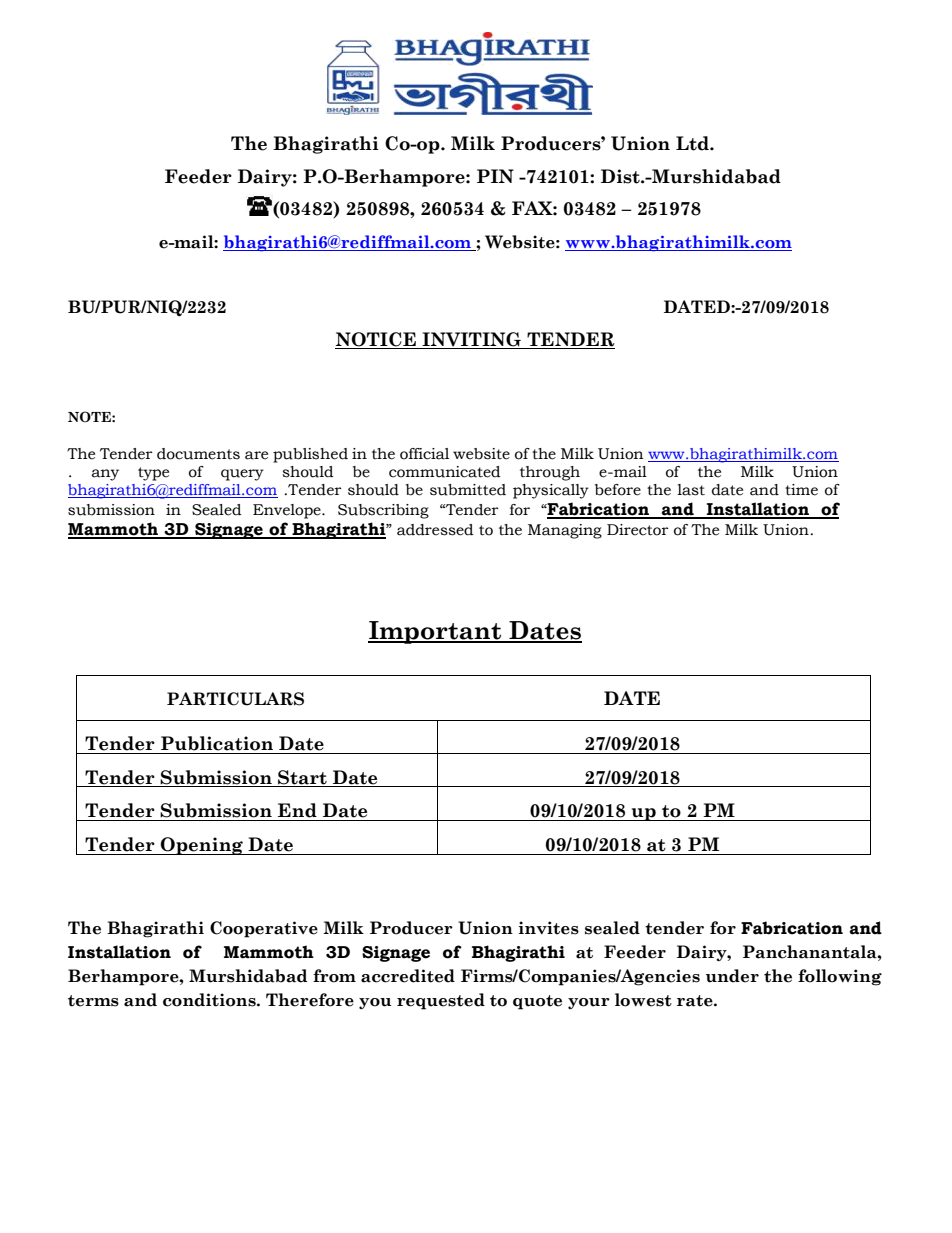 The image size is (952, 1233). I want to click on conditions, so click(210, 1000).
